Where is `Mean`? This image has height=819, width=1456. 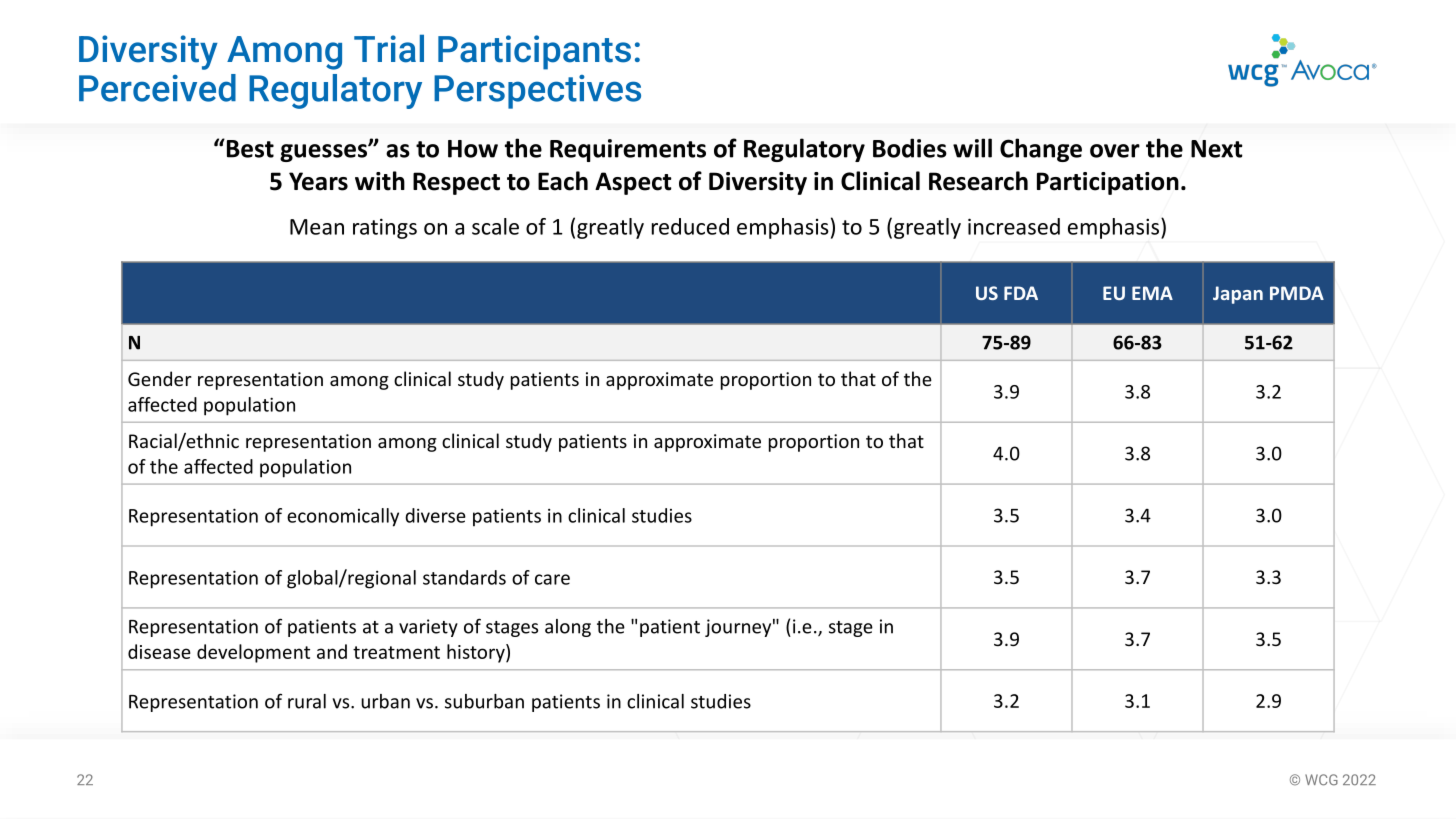
Mean is located at coordinates (317, 227).
